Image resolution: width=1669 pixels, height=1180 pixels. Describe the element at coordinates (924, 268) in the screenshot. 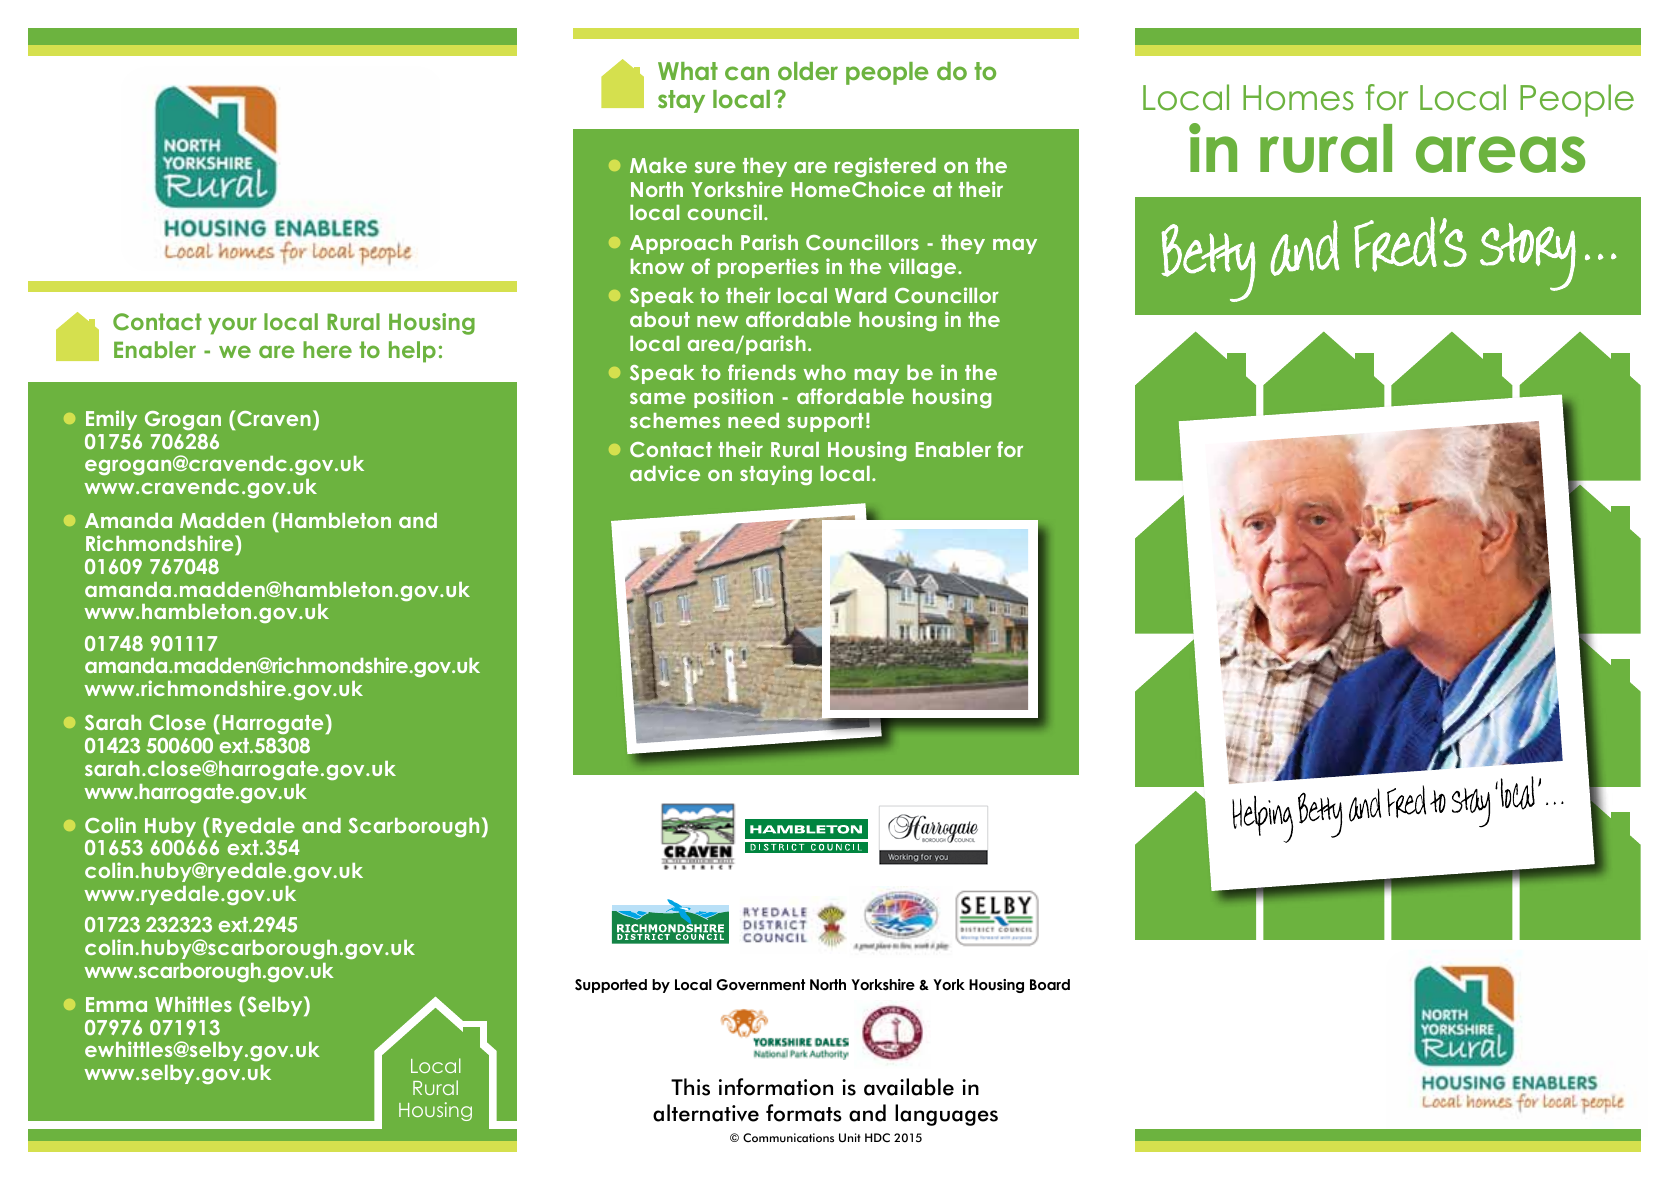

I see `village` at that location.
